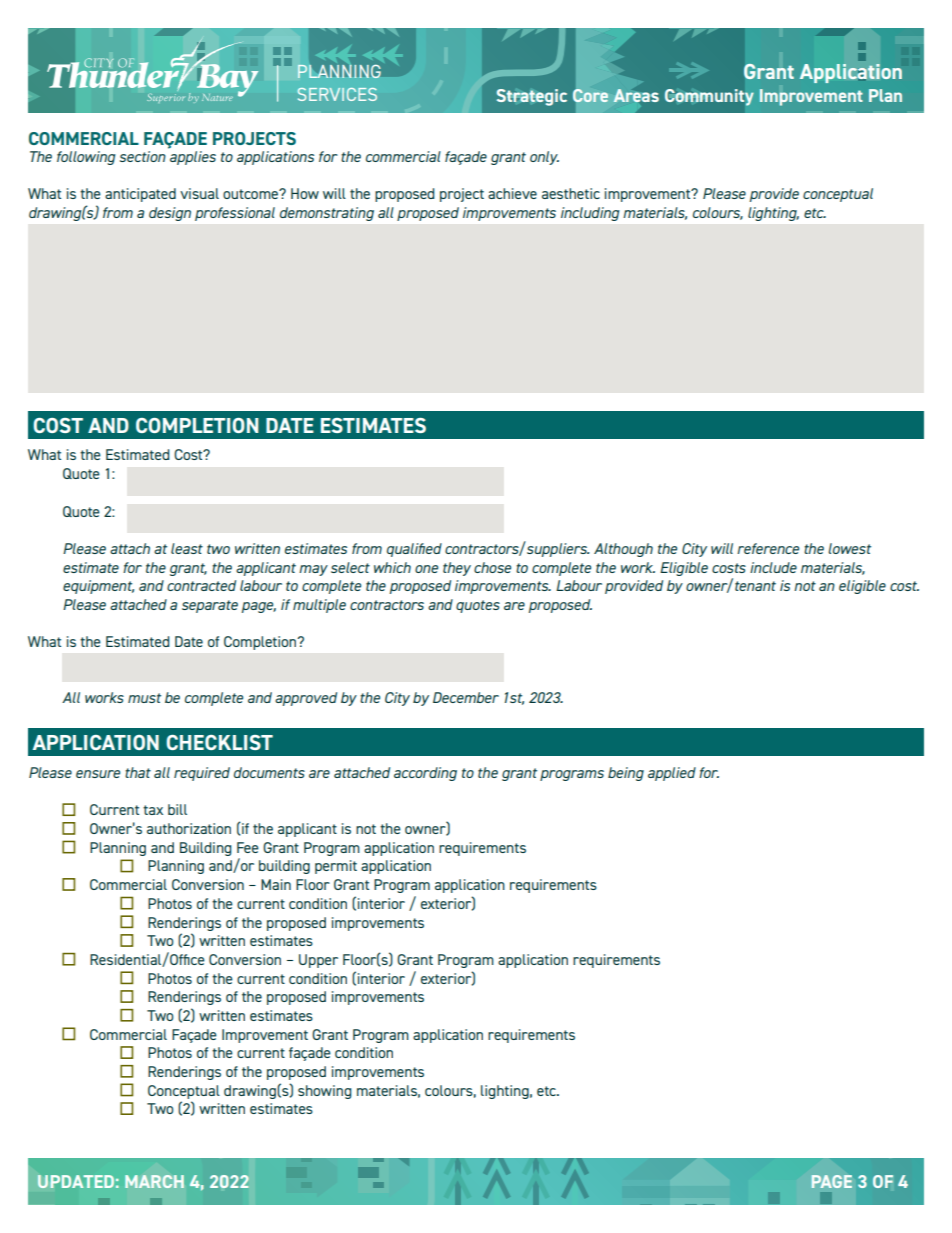  Describe the element at coordinates (768, 548) in the image. I see `reference` at that location.
